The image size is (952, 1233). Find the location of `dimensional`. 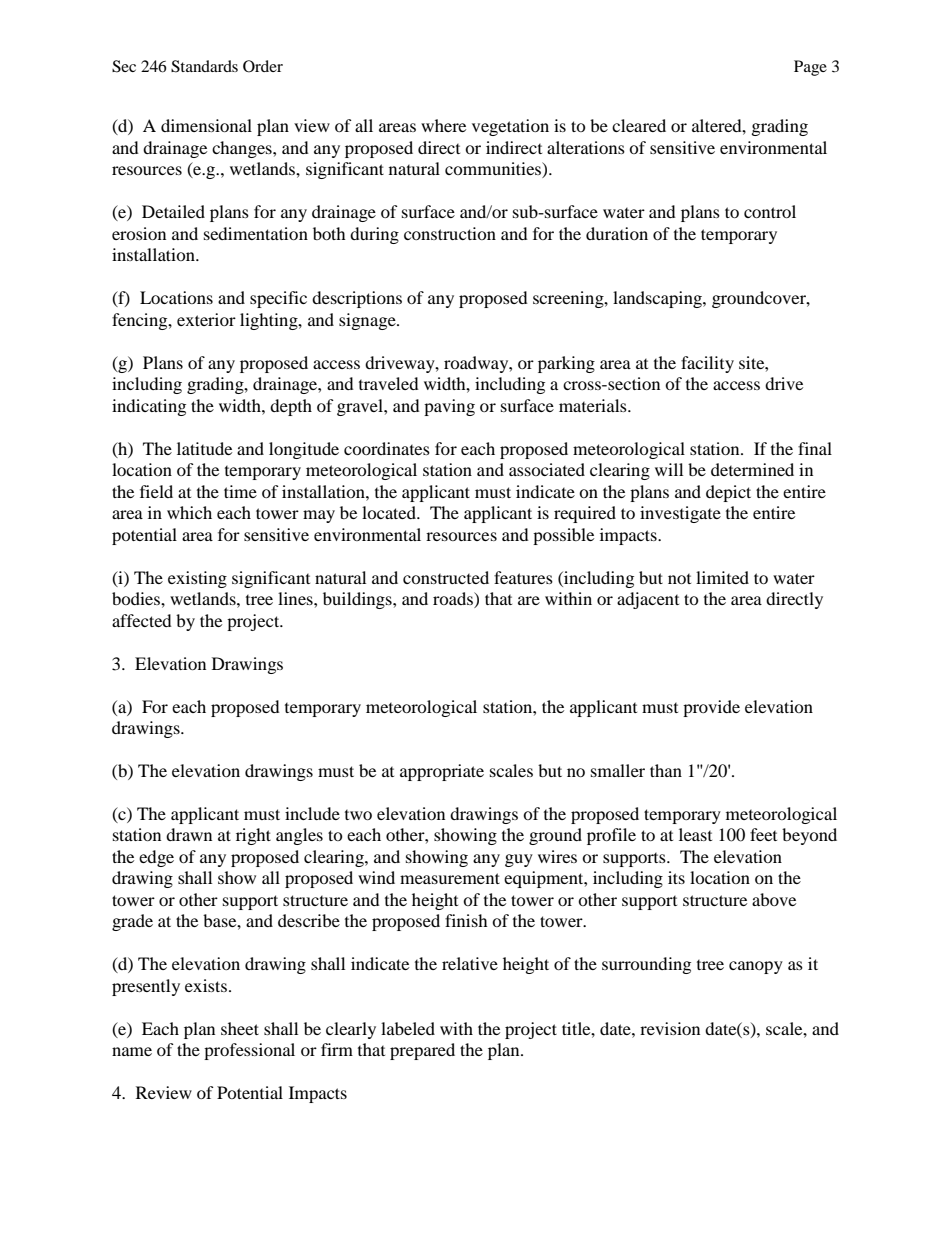

dimensional is located at coordinates (206, 125).
